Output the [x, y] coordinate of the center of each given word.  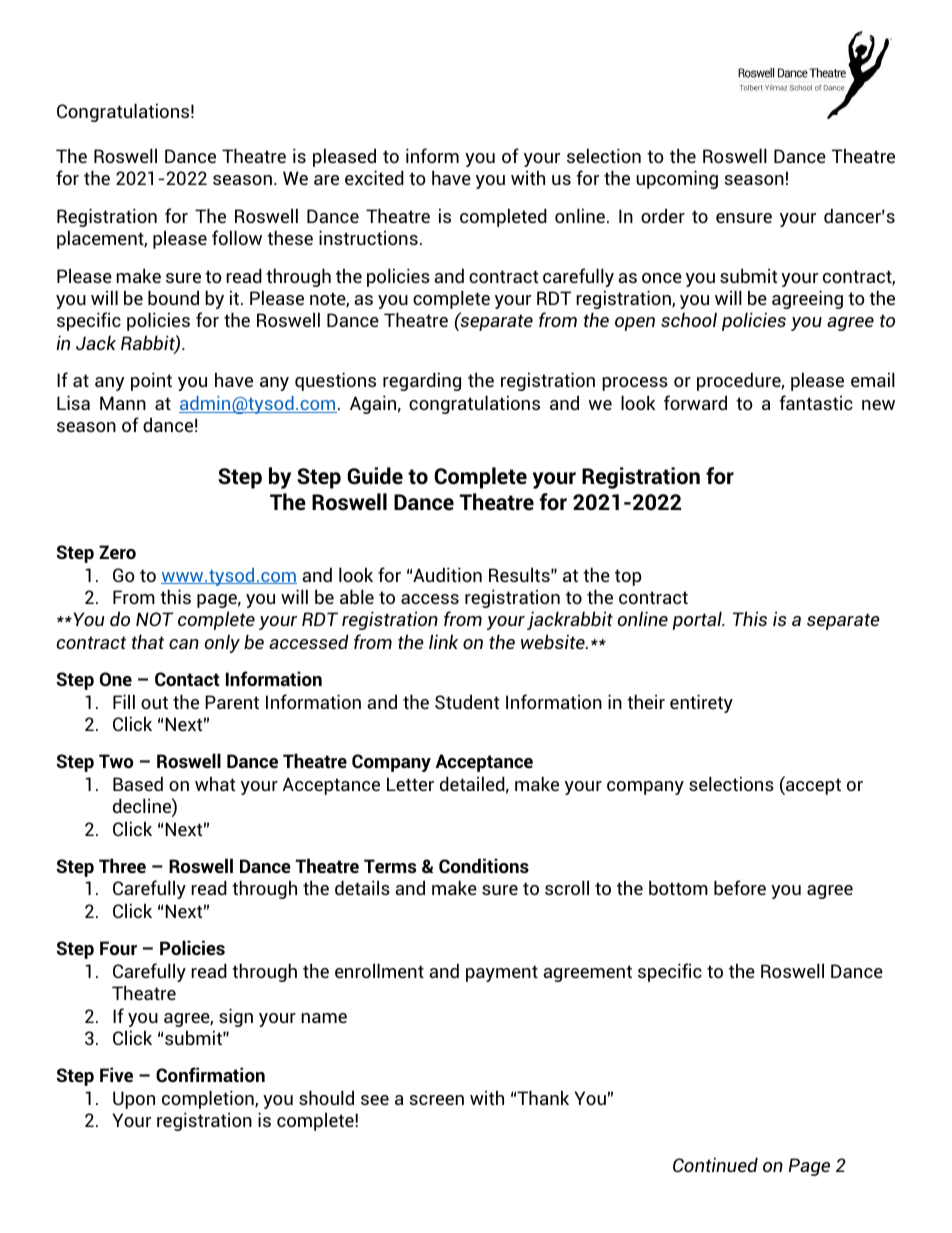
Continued [715, 1164]
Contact [187, 679]
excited [374, 177]
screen [436, 1100]
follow [237, 237]
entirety [701, 703]
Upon [134, 1100]
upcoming [677, 179]
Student [467, 701]
